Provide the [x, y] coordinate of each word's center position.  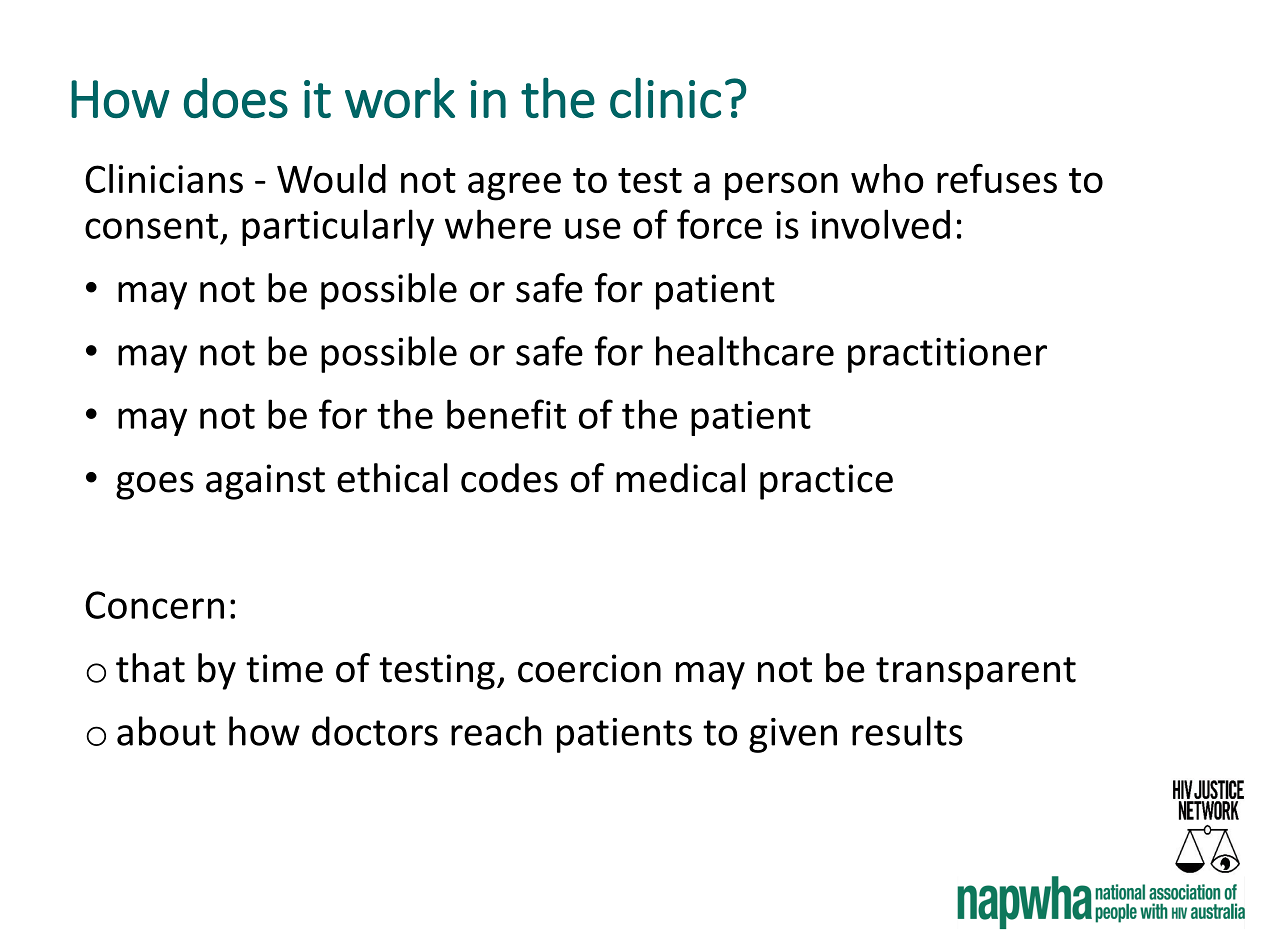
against [265, 482]
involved [881, 224]
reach [496, 731]
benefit [506, 414]
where [498, 224]
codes [509, 478]
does [236, 98]
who [887, 178]
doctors [375, 731]
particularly [338, 227]
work [400, 97]
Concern [154, 605]
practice [826, 482]
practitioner [947, 355]
